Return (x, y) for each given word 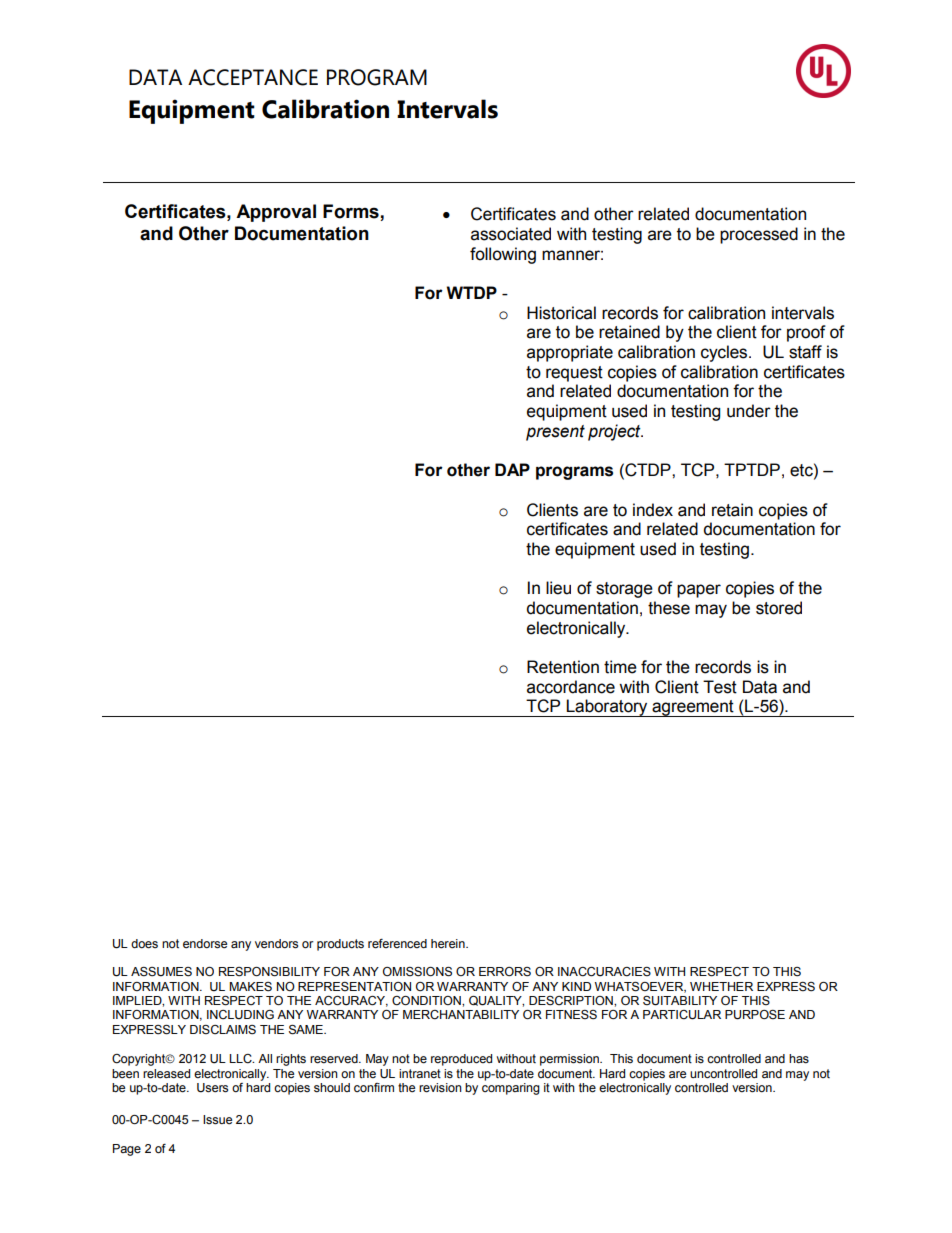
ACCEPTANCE (253, 77)
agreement (693, 708)
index (653, 510)
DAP (512, 469)
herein (449, 944)
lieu (558, 588)
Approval (276, 213)
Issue (217, 1120)
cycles (725, 353)
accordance (571, 687)
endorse (205, 944)
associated (511, 234)
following (503, 255)
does (144, 944)
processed (759, 235)
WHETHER (721, 986)
